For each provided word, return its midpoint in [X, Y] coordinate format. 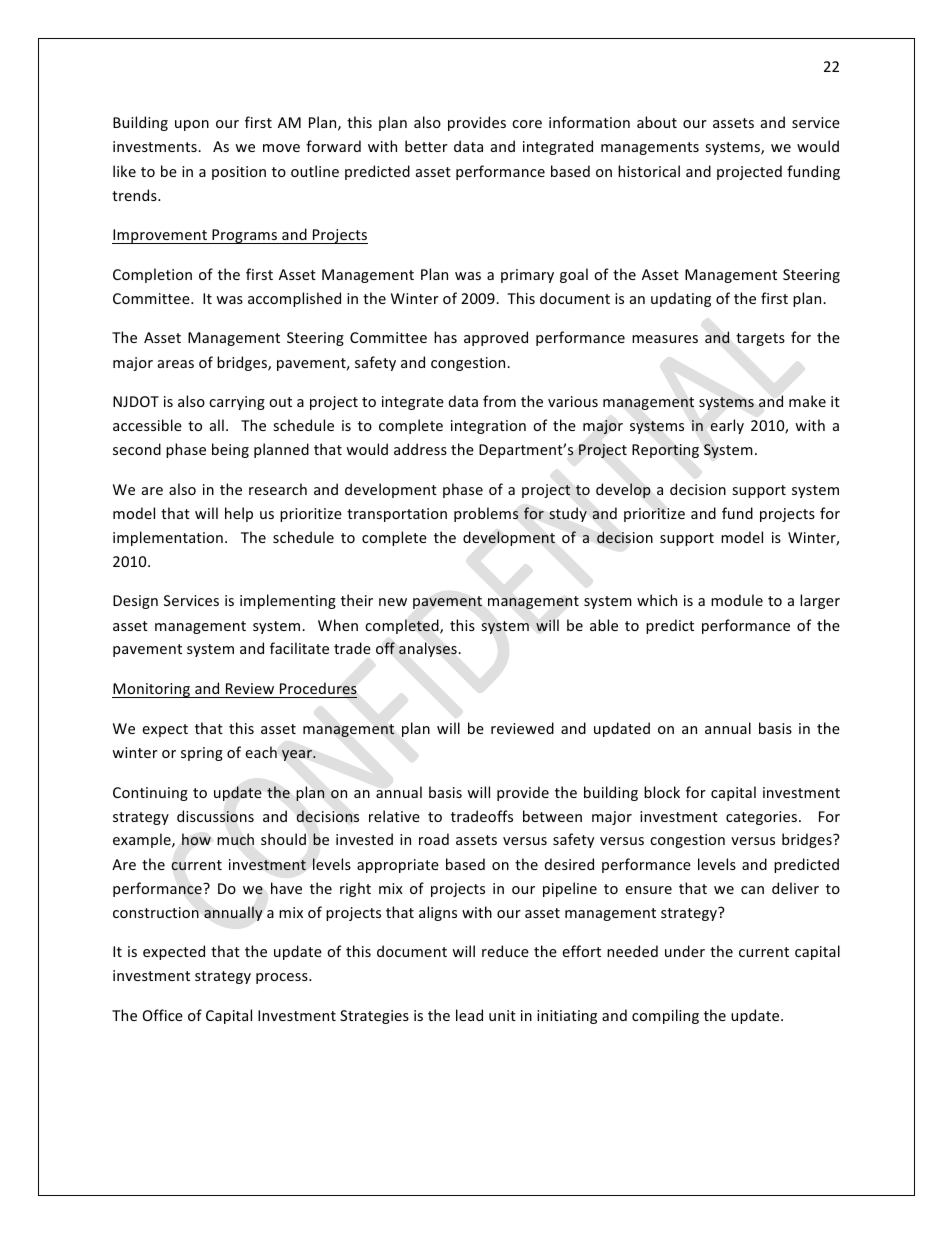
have [286, 888]
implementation [168, 538]
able [604, 625]
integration [488, 427]
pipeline [570, 889]
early [727, 426]
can [752, 890]
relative [394, 816]
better [426, 146]
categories [761, 818]
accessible [147, 425]
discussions [215, 816]
